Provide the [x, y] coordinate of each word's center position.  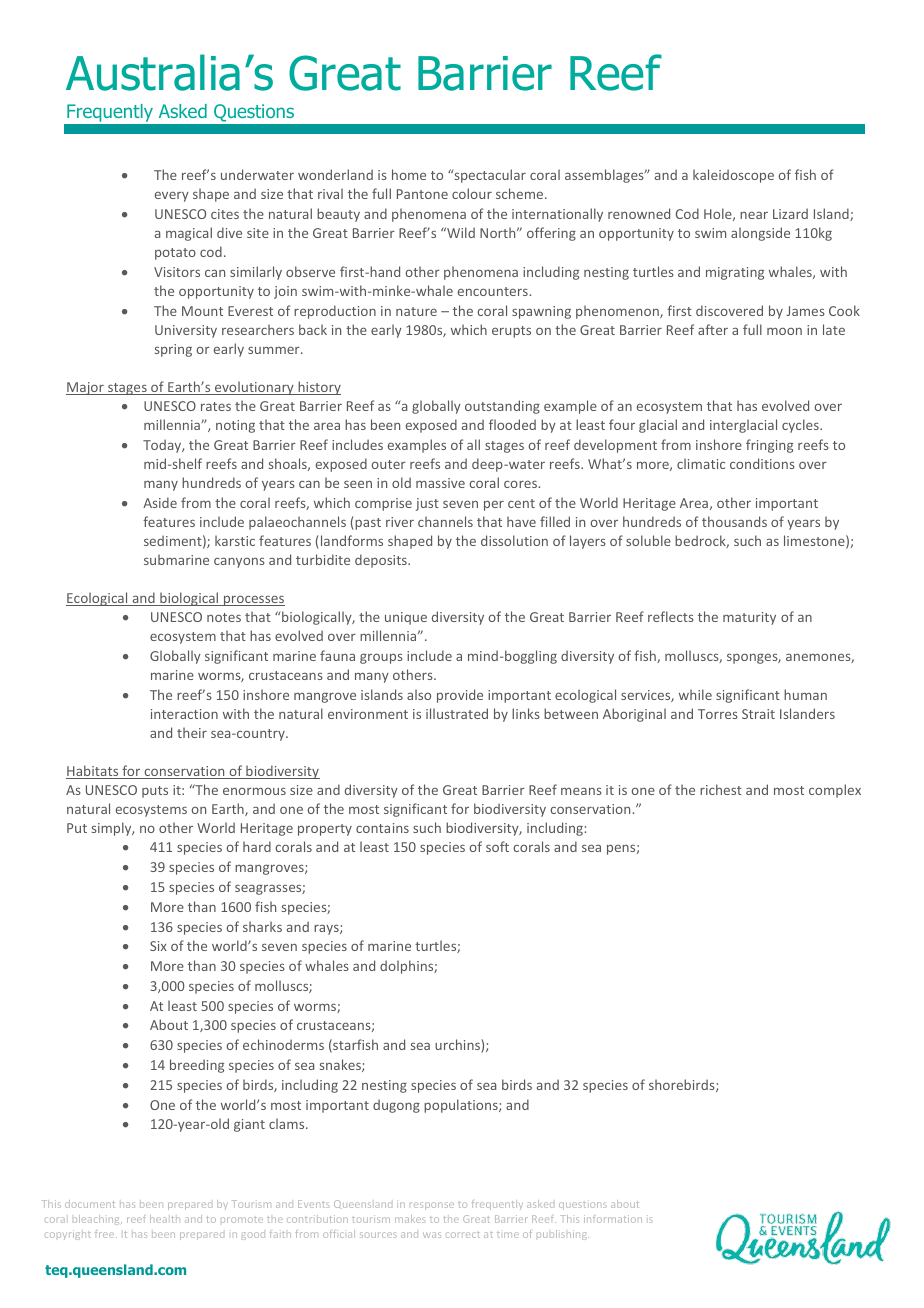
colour [472, 193]
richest [721, 789]
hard [257, 846]
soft [497, 846]
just [427, 504]
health [165, 1219]
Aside [160, 502]
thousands [734, 521]
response [432, 1206]
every [172, 196]
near [754, 215]
